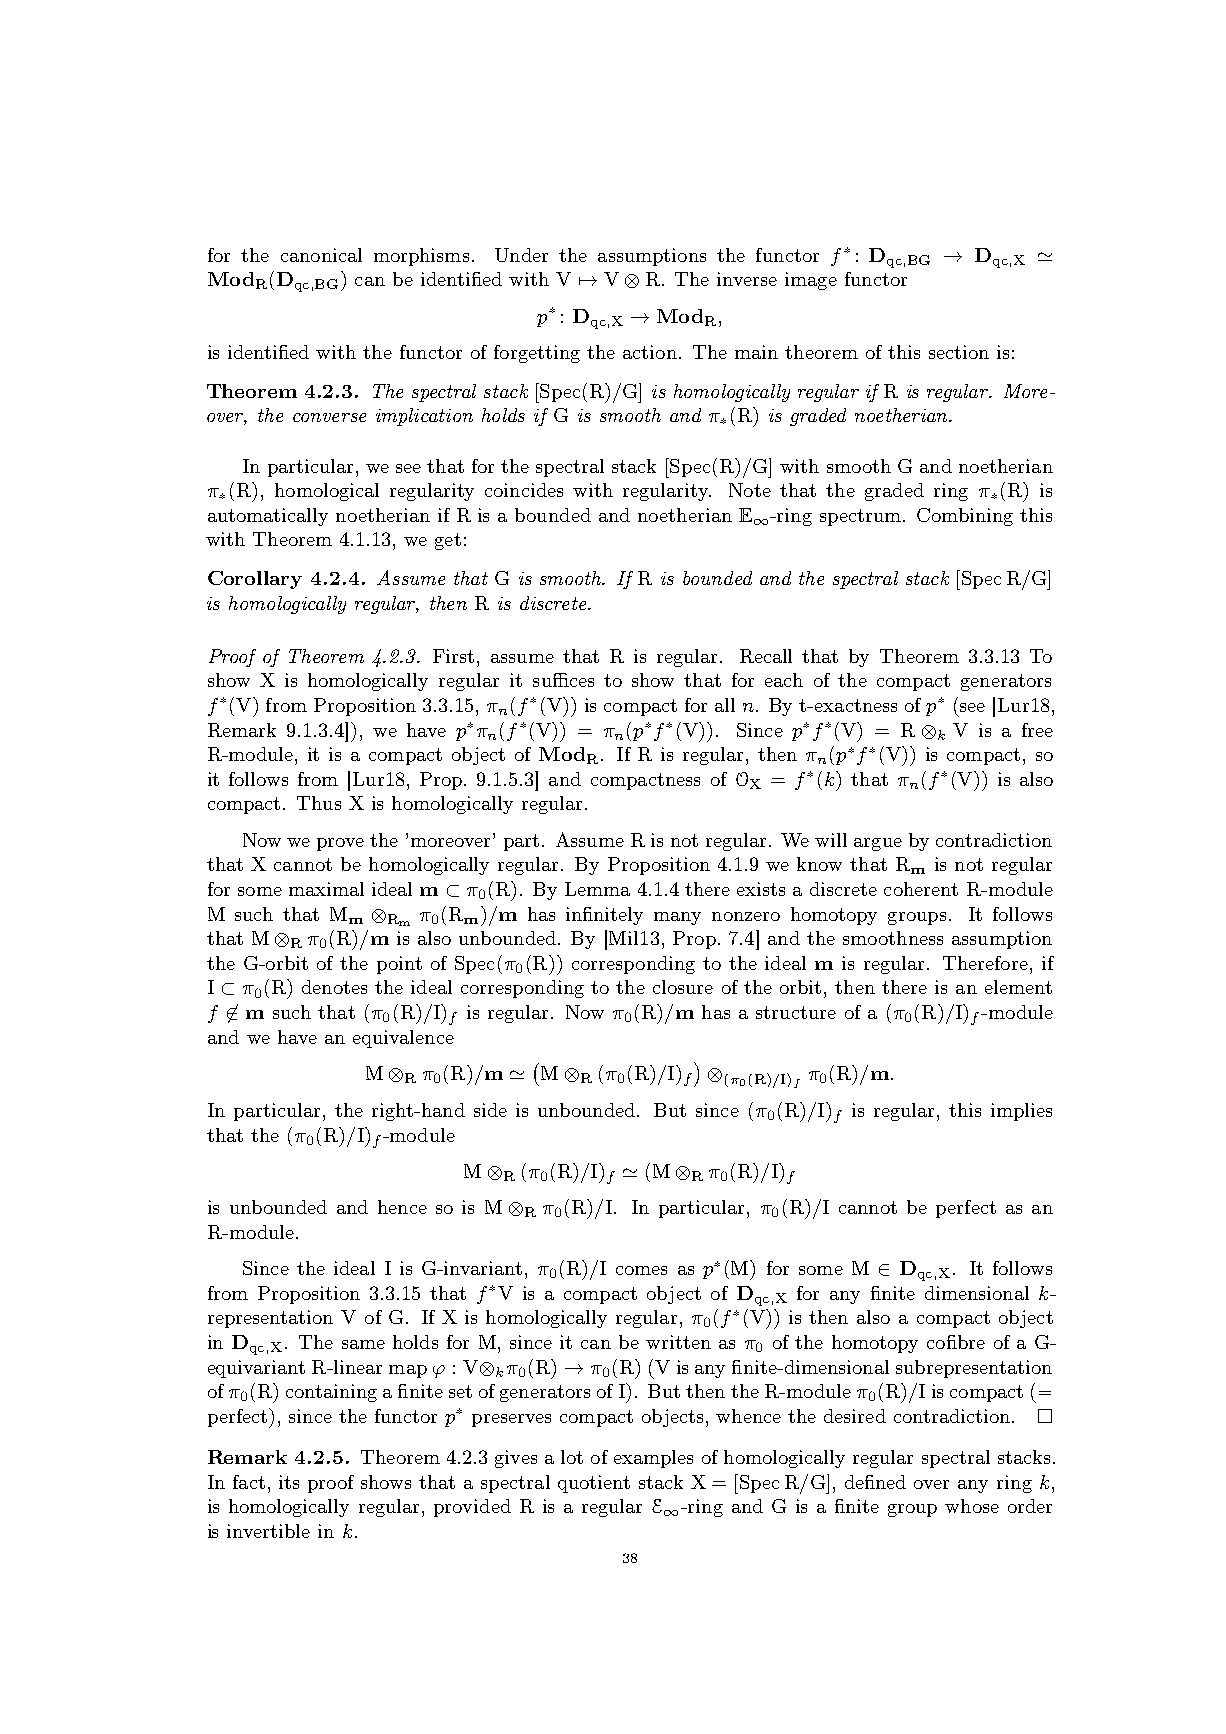  I want to click on section, so click(959, 352).
